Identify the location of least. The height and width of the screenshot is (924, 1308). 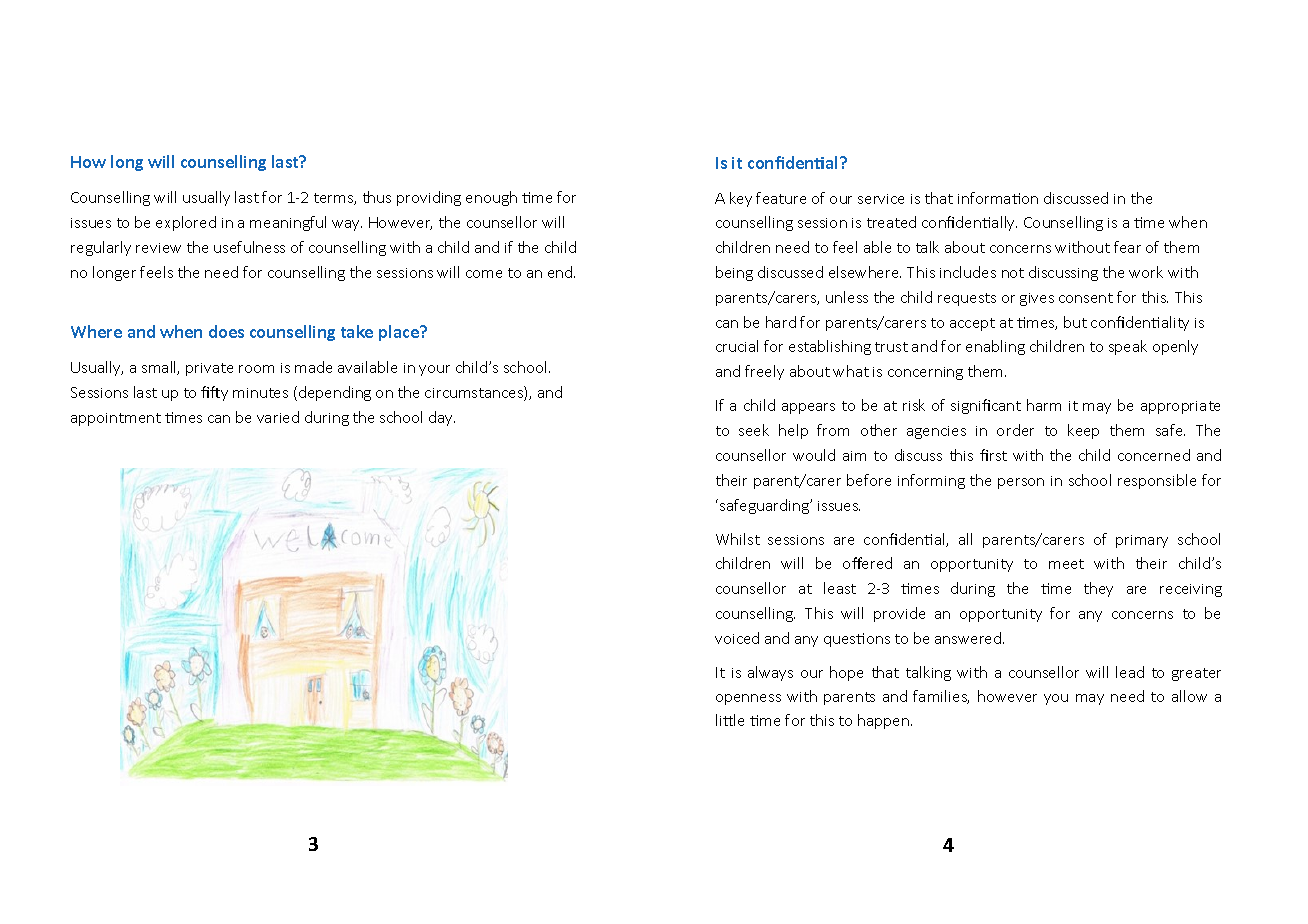
(840, 588).
